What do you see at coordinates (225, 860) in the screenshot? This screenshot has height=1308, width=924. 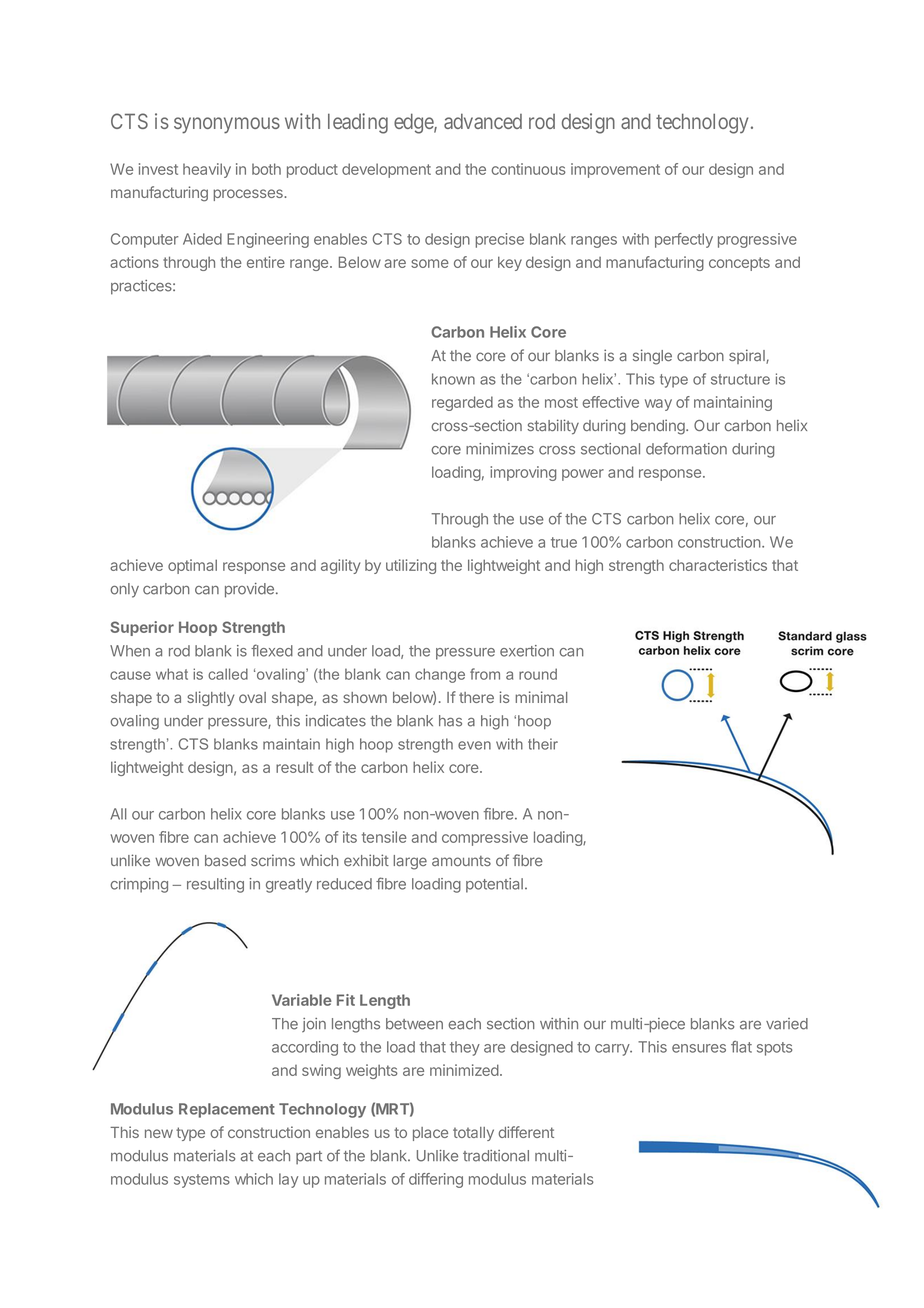 I see `based` at bounding box center [225, 860].
